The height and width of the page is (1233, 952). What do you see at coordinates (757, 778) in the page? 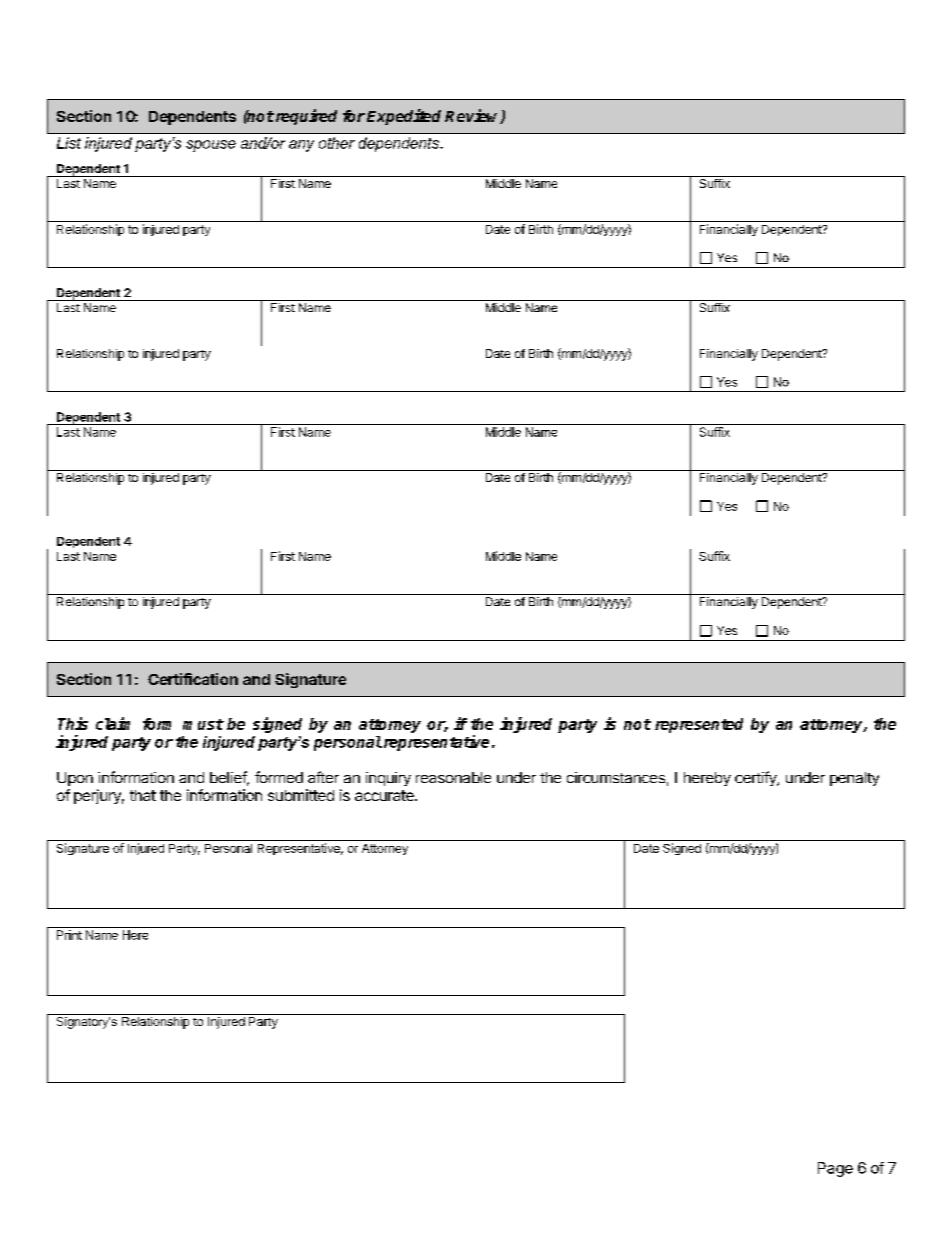
I see `certify` at bounding box center [757, 778].
